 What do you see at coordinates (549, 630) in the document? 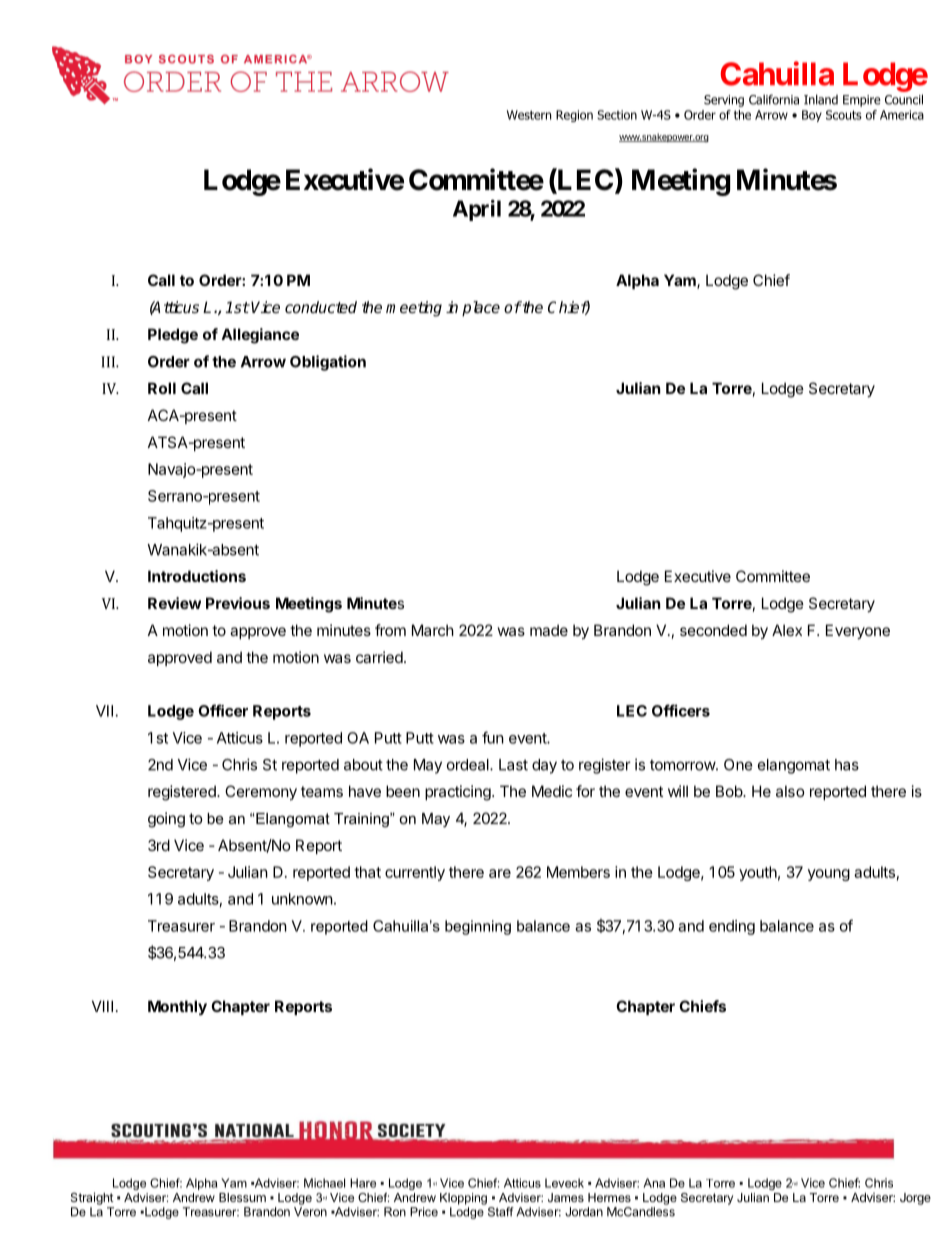
I see `made` at bounding box center [549, 630].
